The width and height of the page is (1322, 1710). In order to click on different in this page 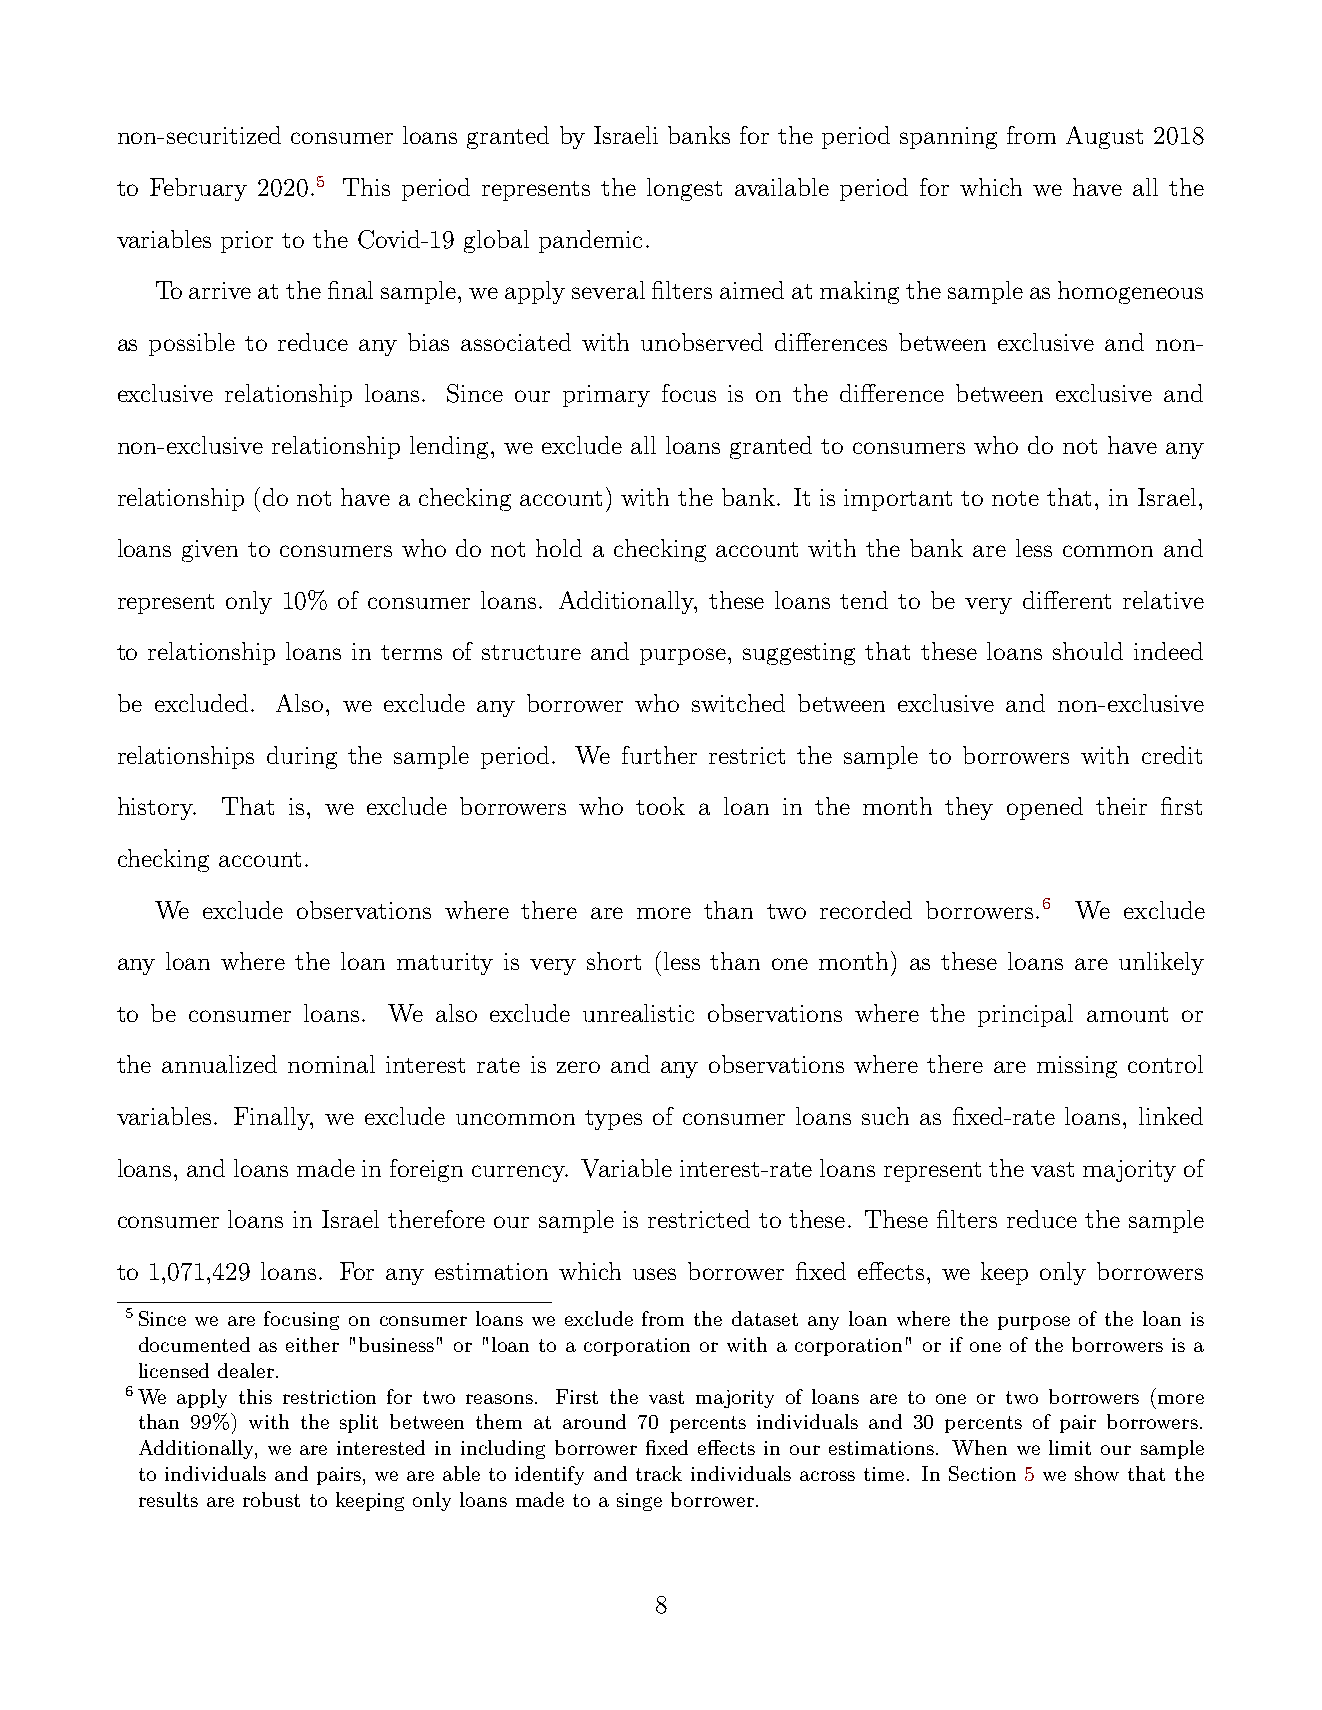, I will do `click(1067, 600)`.
